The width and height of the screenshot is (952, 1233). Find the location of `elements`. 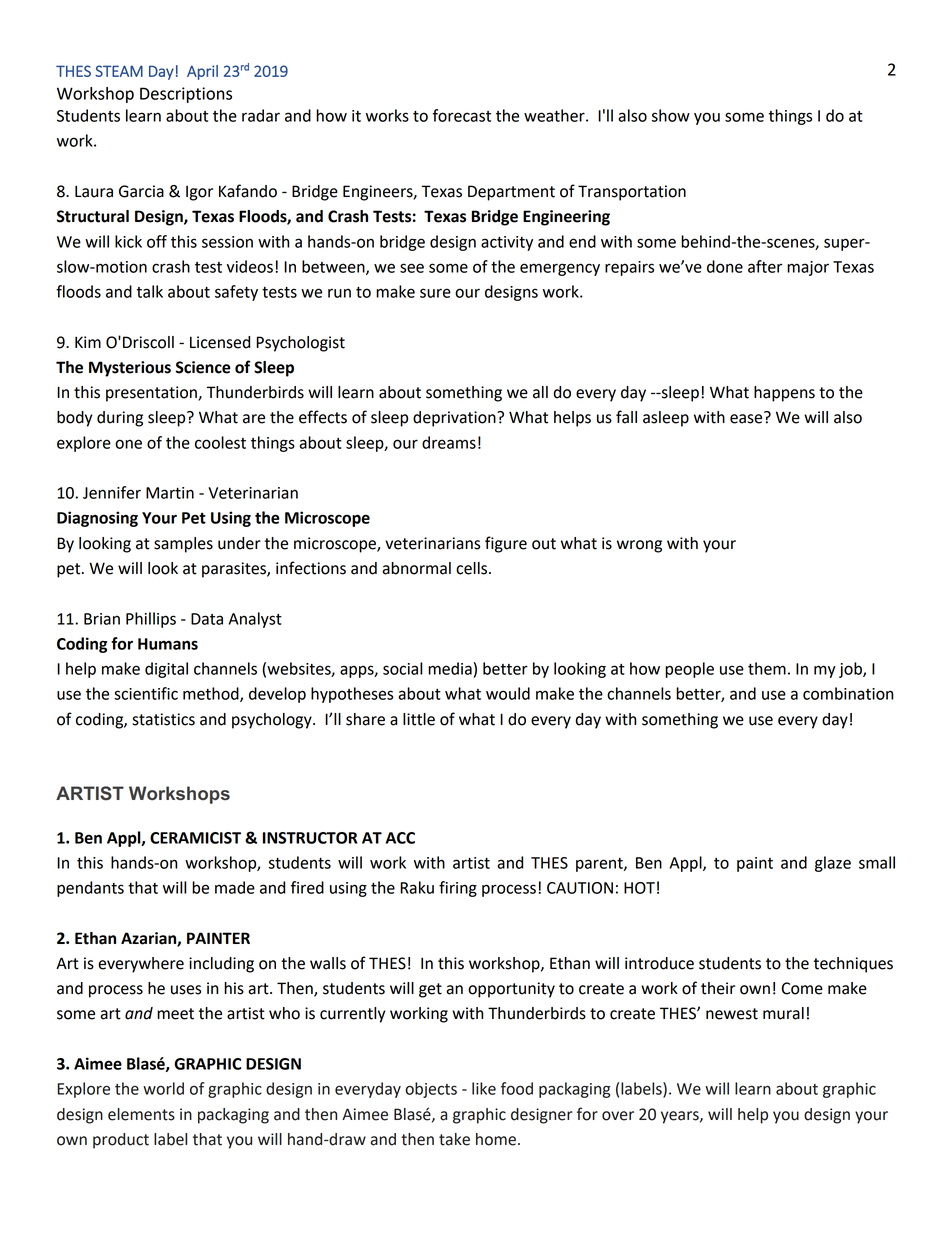

elements is located at coordinates (141, 1114).
